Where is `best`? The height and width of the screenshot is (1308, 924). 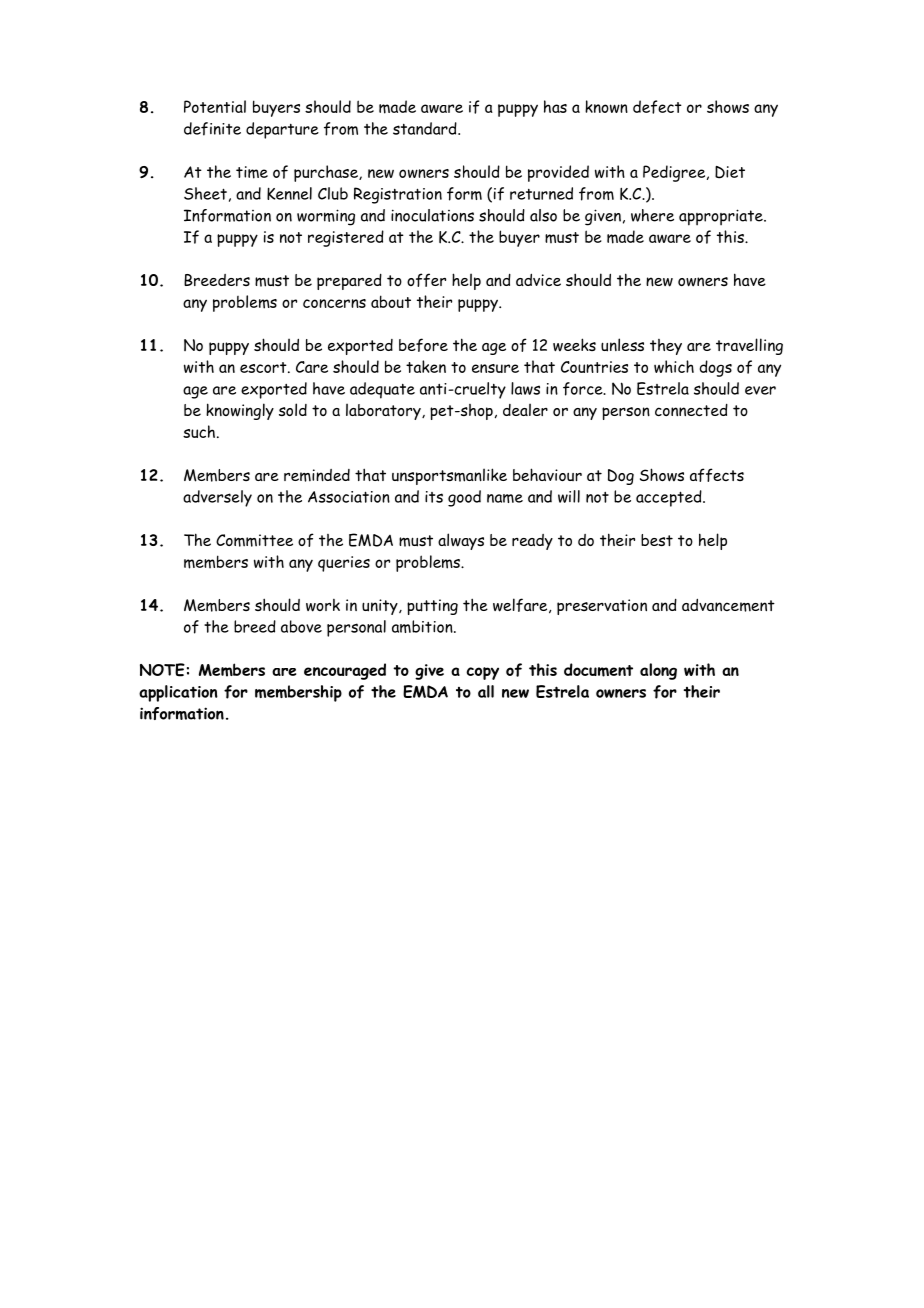 best is located at coordinates (657, 540).
